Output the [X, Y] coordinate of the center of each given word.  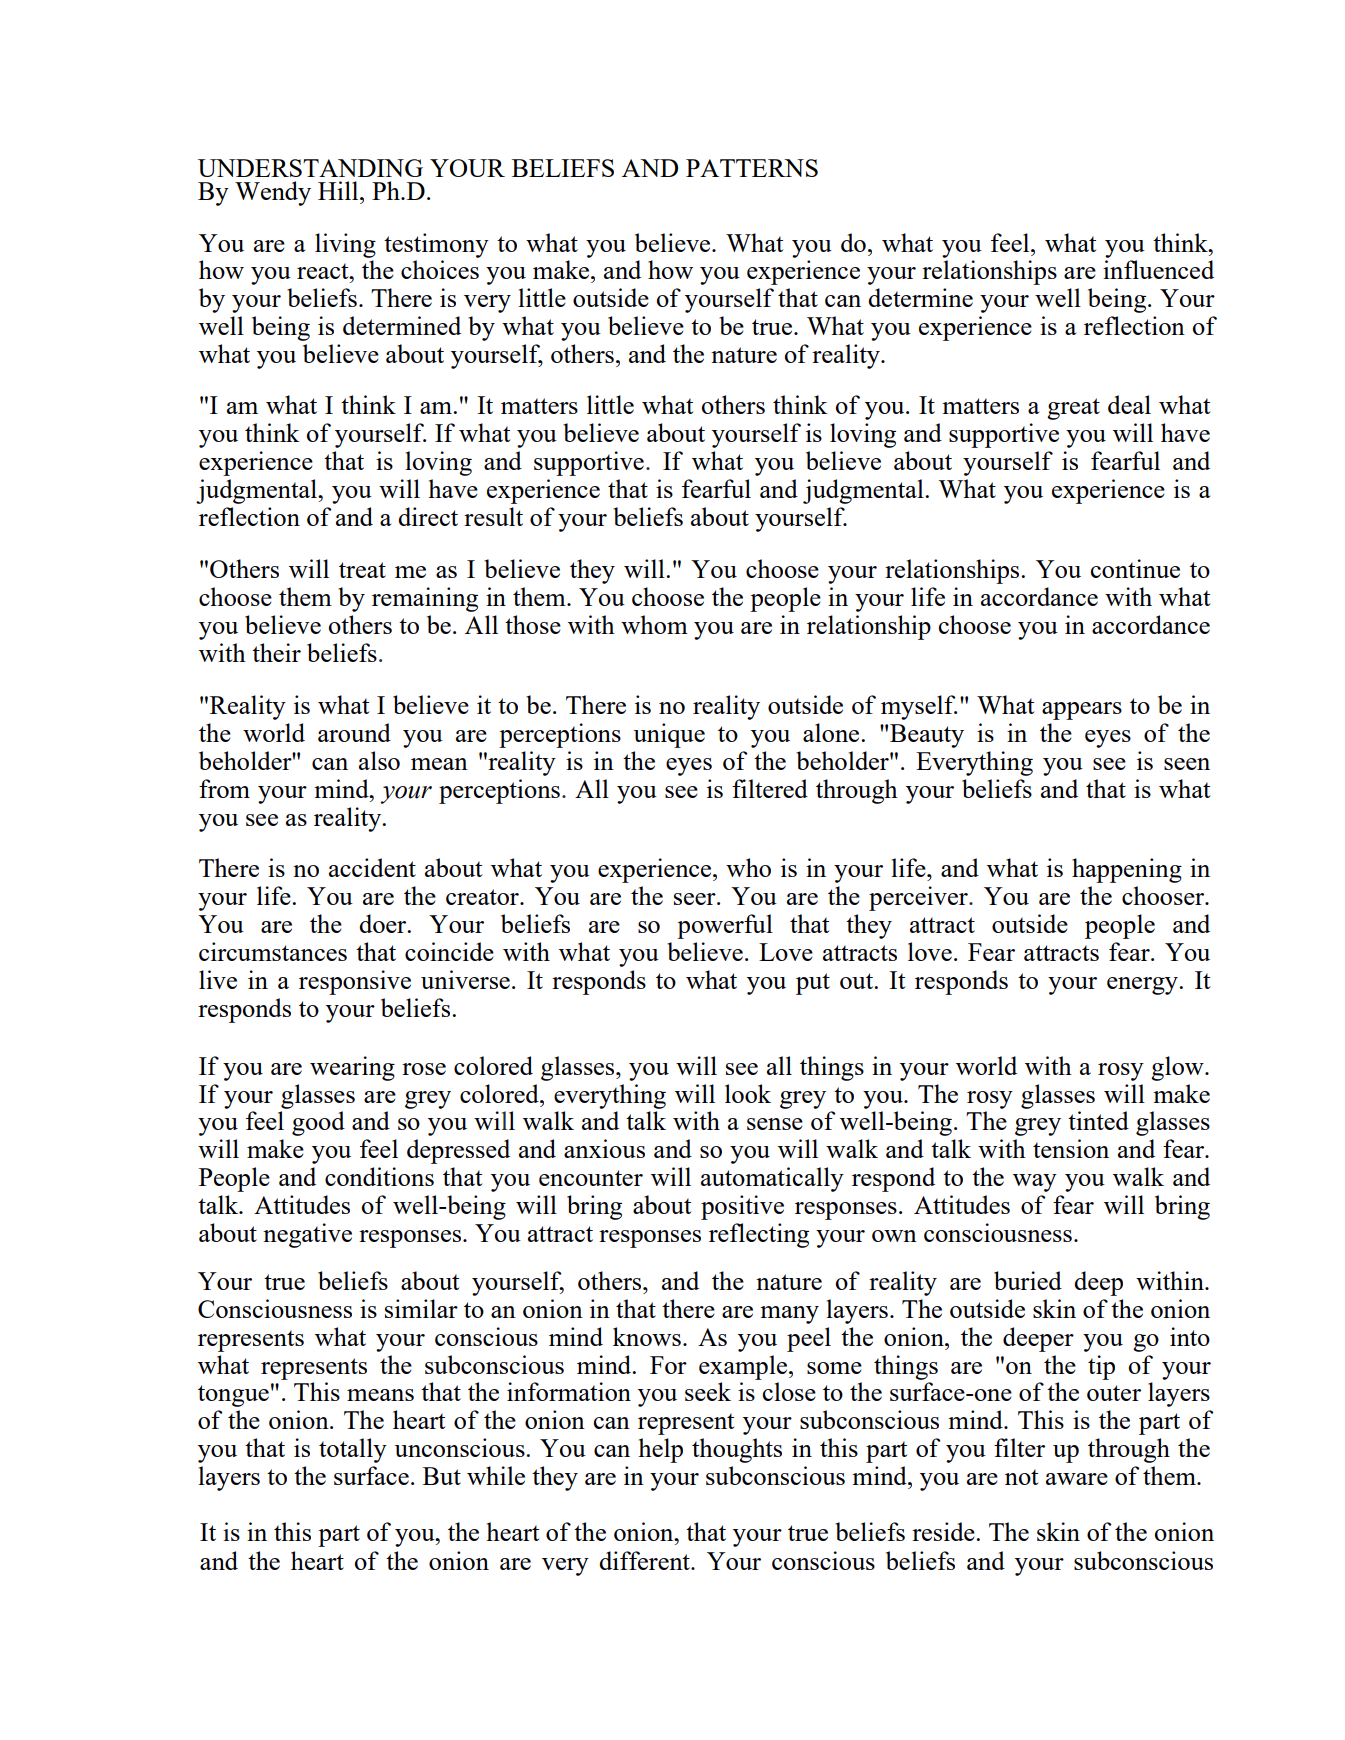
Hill [339, 190]
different [645, 1560]
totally [353, 1450]
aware [1077, 1479]
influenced [1158, 269]
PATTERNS [752, 168]
